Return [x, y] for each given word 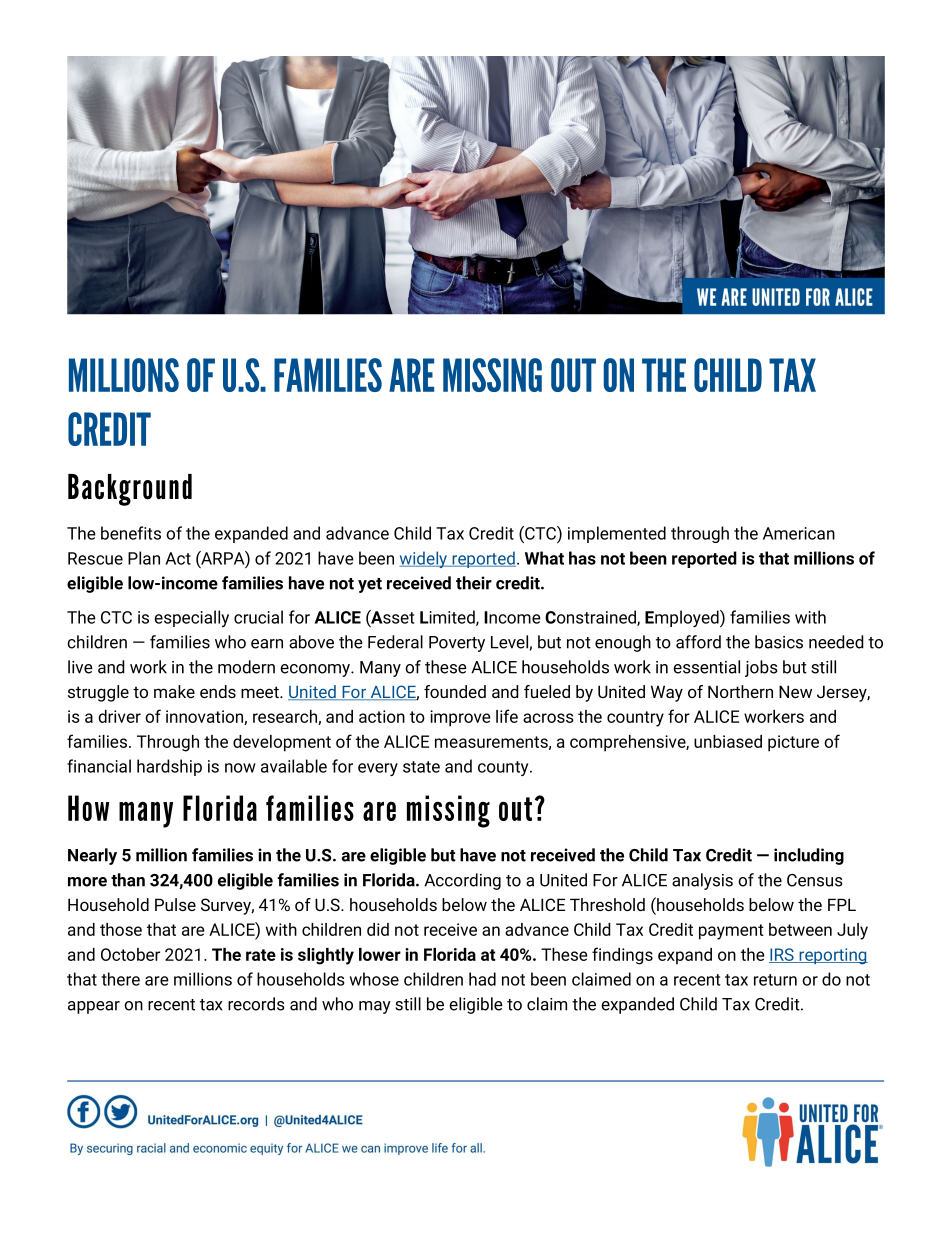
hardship [169, 767]
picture [793, 743]
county [504, 768]
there [120, 979]
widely [425, 559]
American [799, 533]
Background [130, 490]
